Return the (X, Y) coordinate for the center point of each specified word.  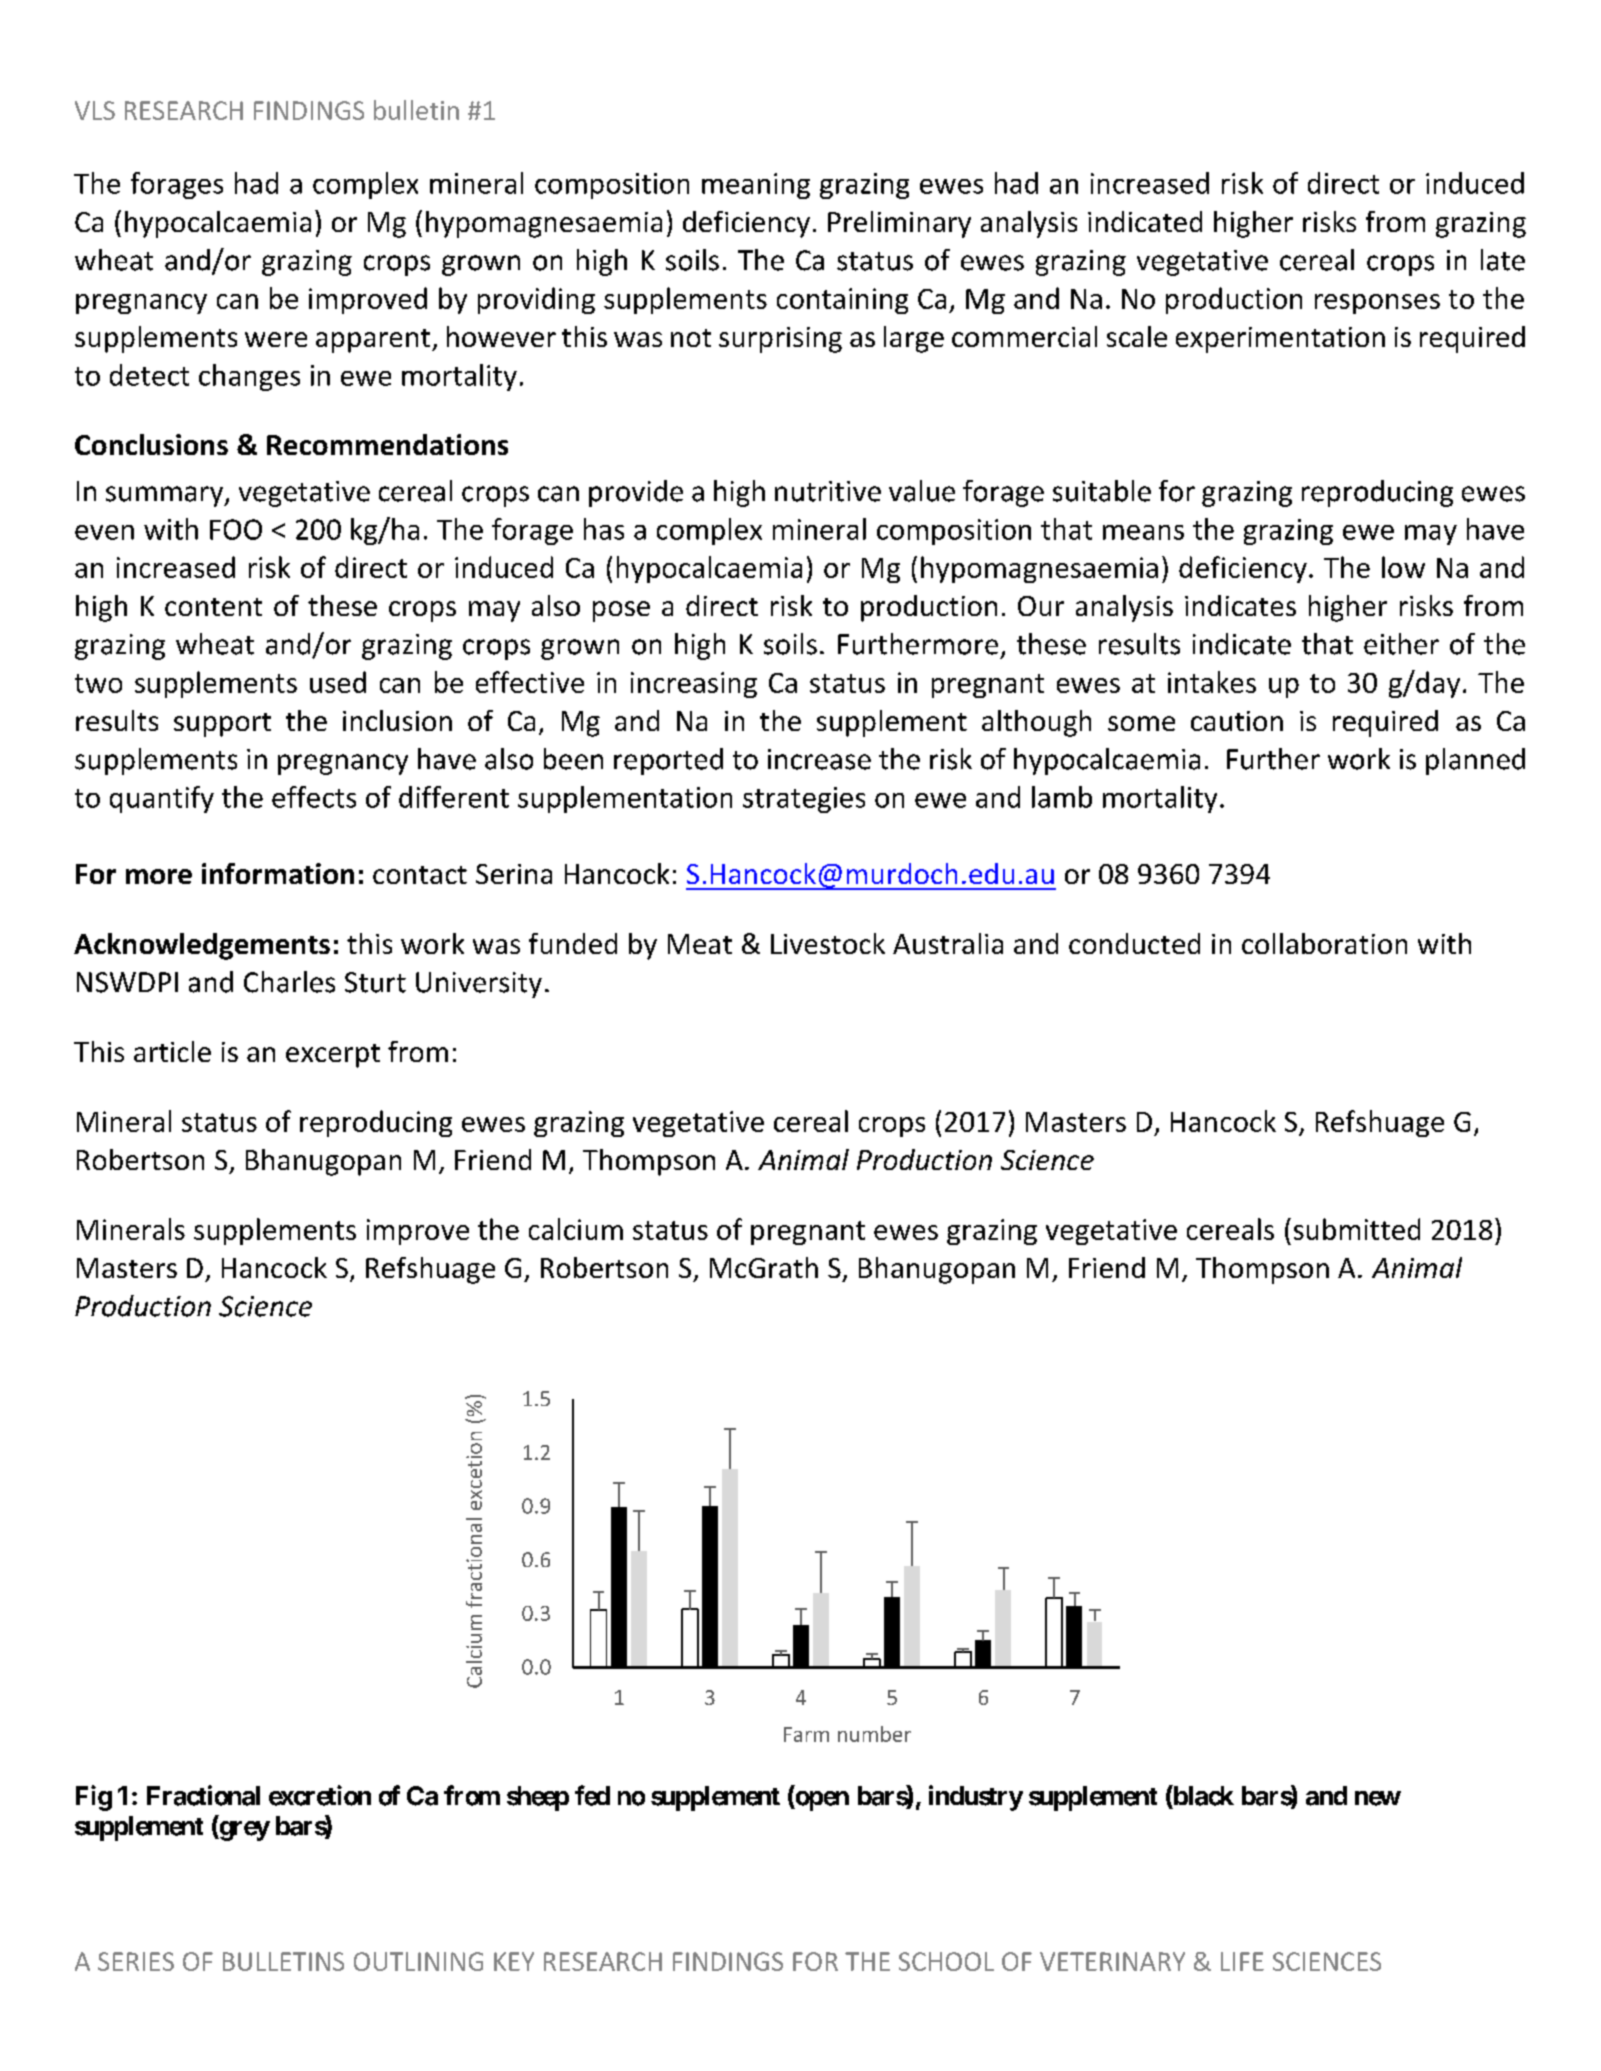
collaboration (1324, 943)
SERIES (136, 1961)
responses (1377, 304)
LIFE (1242, 1961)
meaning (756, 186)
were (276, 339)
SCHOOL (946, 1961)
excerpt (333, 1056)
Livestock (828, 943)
